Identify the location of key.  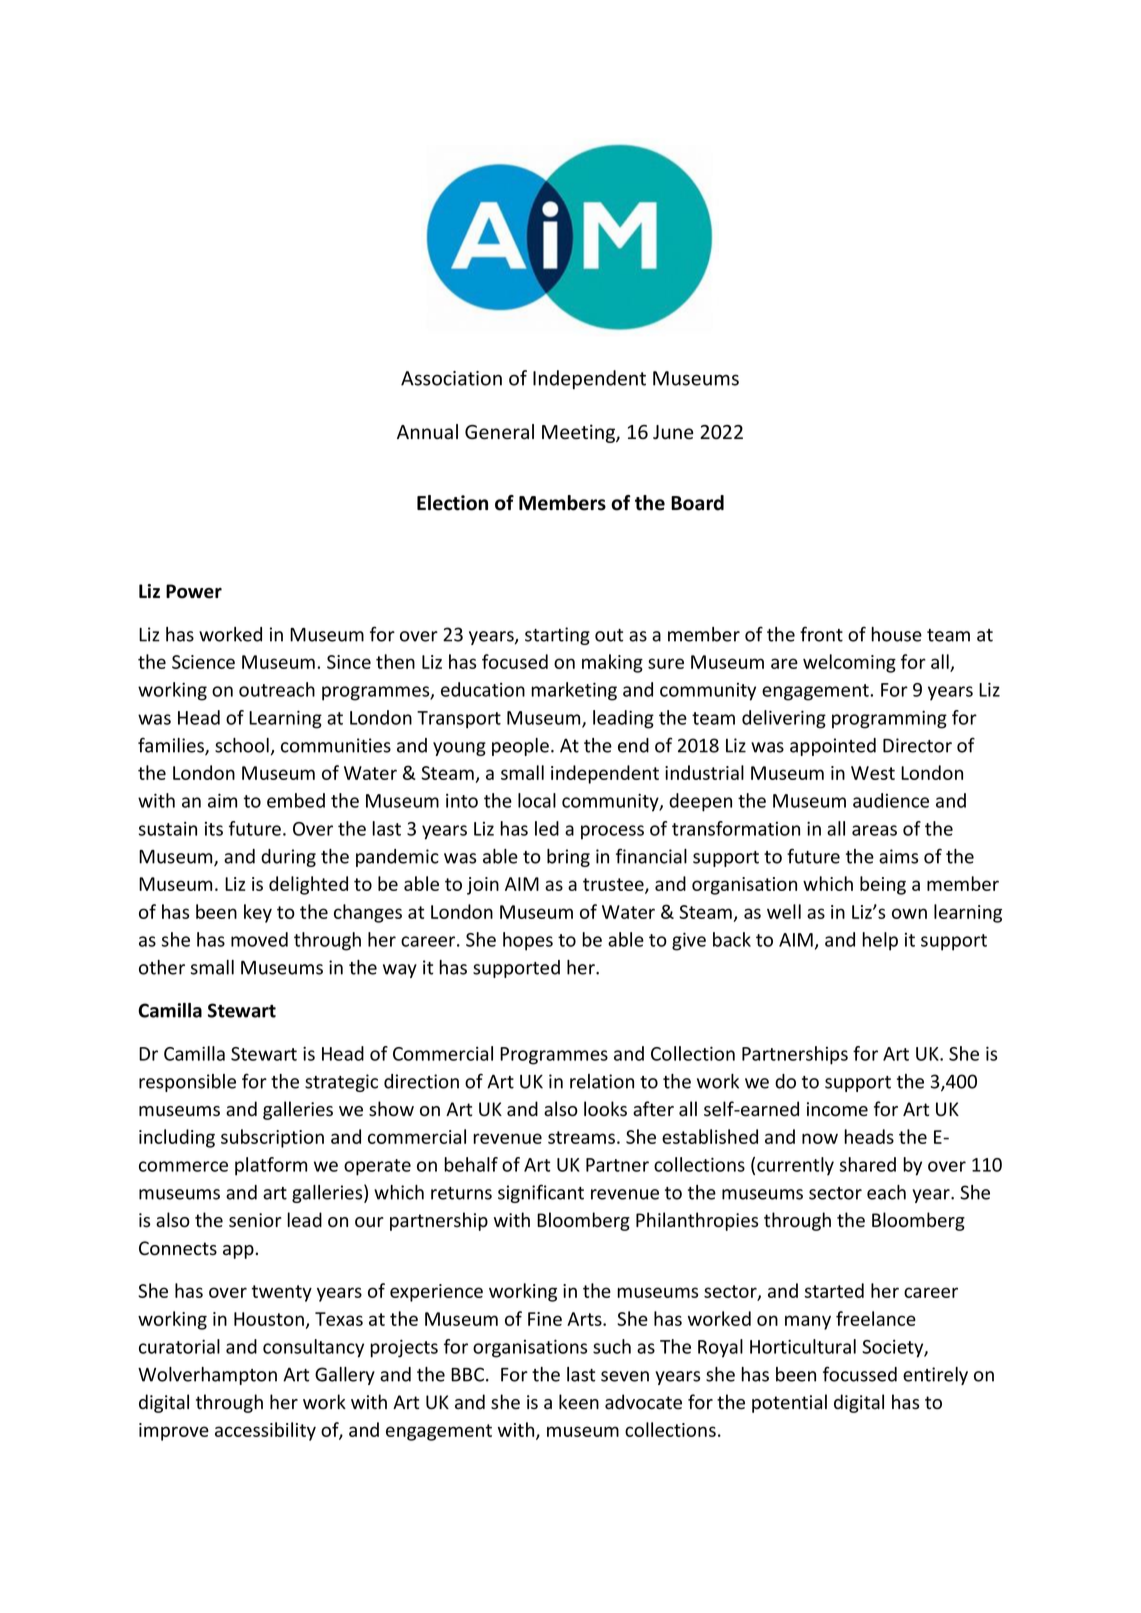
(258, 913).
